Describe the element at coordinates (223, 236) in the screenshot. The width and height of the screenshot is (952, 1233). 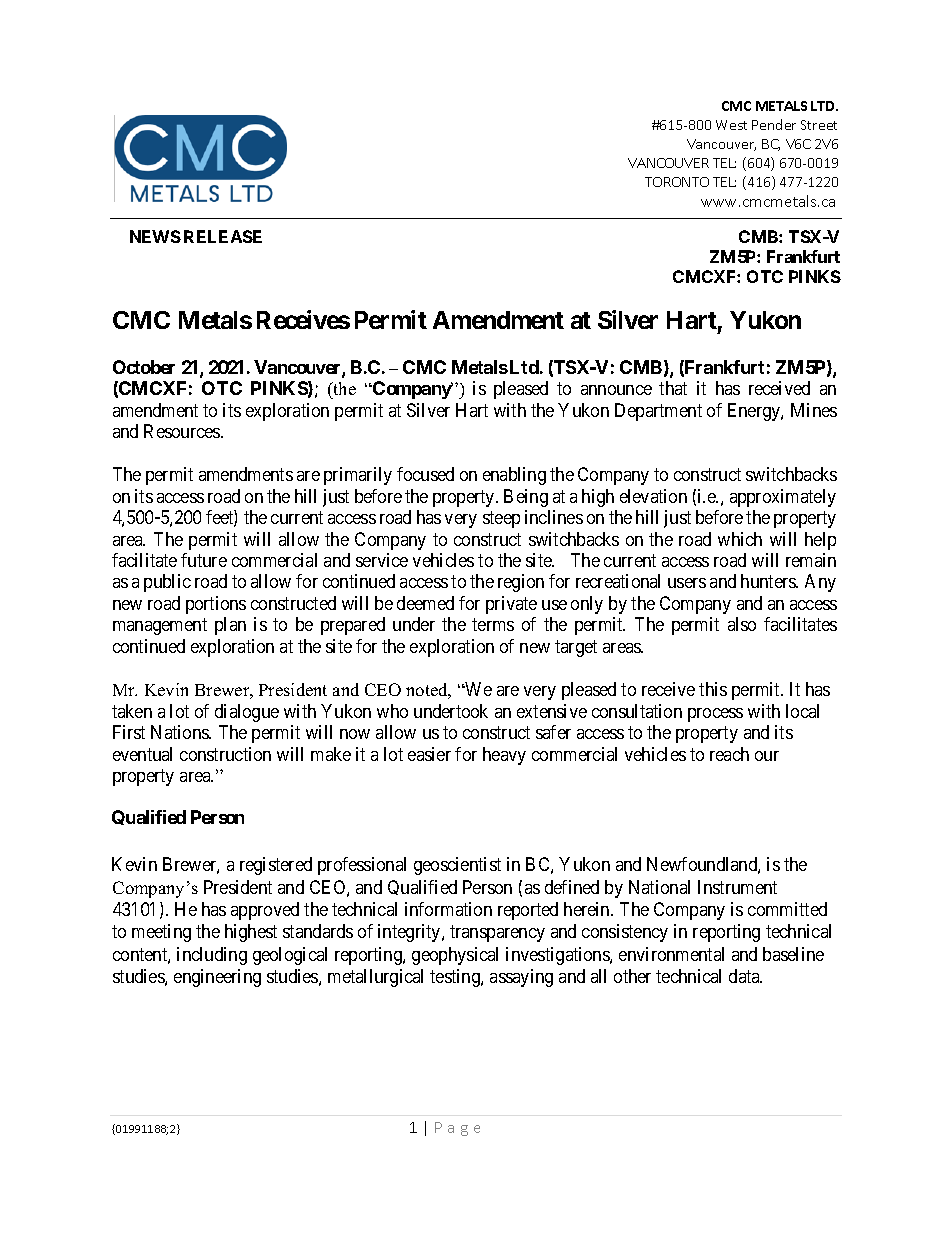
I see `RELEASE` at that location.
